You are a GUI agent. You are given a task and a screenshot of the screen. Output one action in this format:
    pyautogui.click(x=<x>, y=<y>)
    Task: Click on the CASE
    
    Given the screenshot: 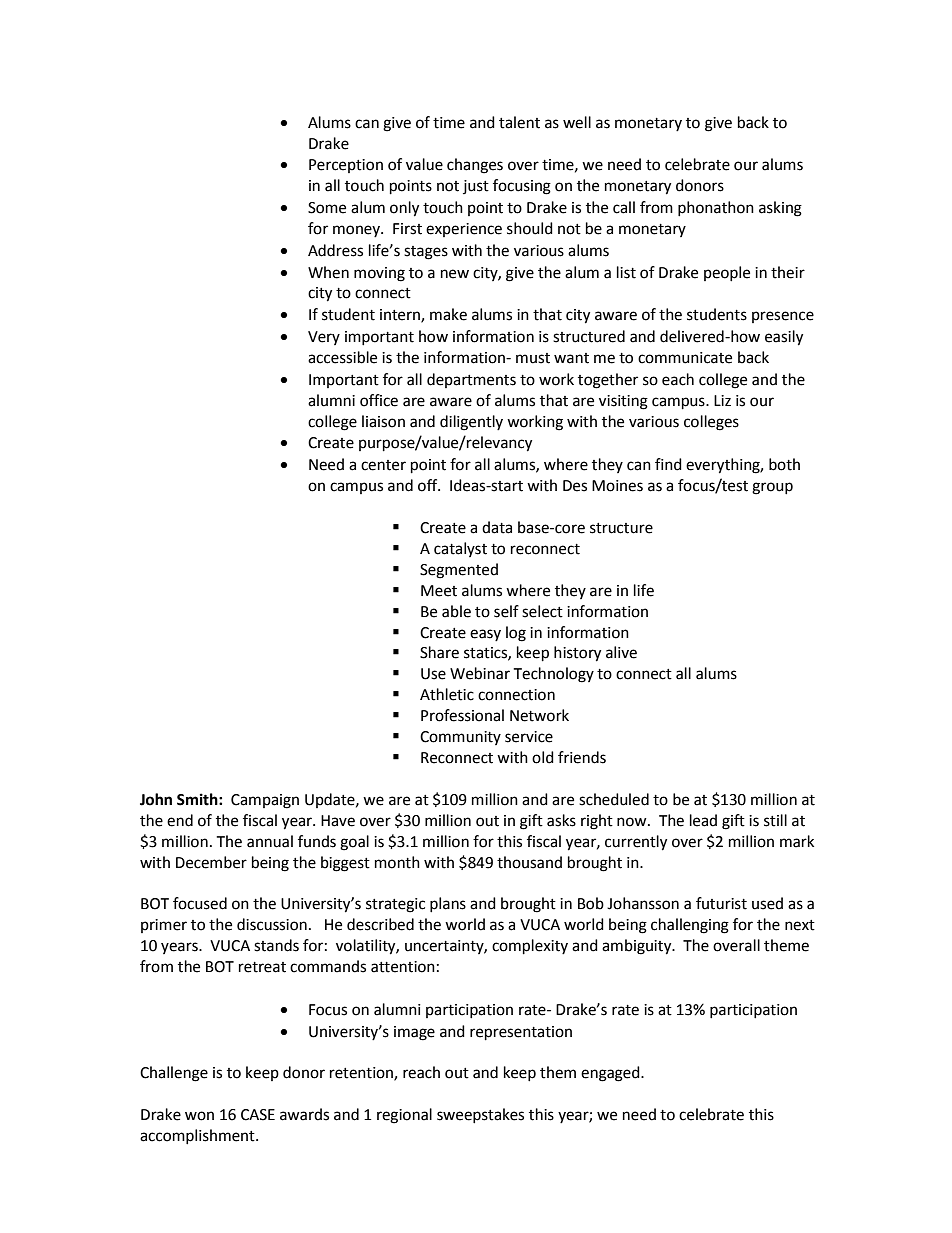 What is the action you would take?
    pyautogui.click(x=258, y=1115)
